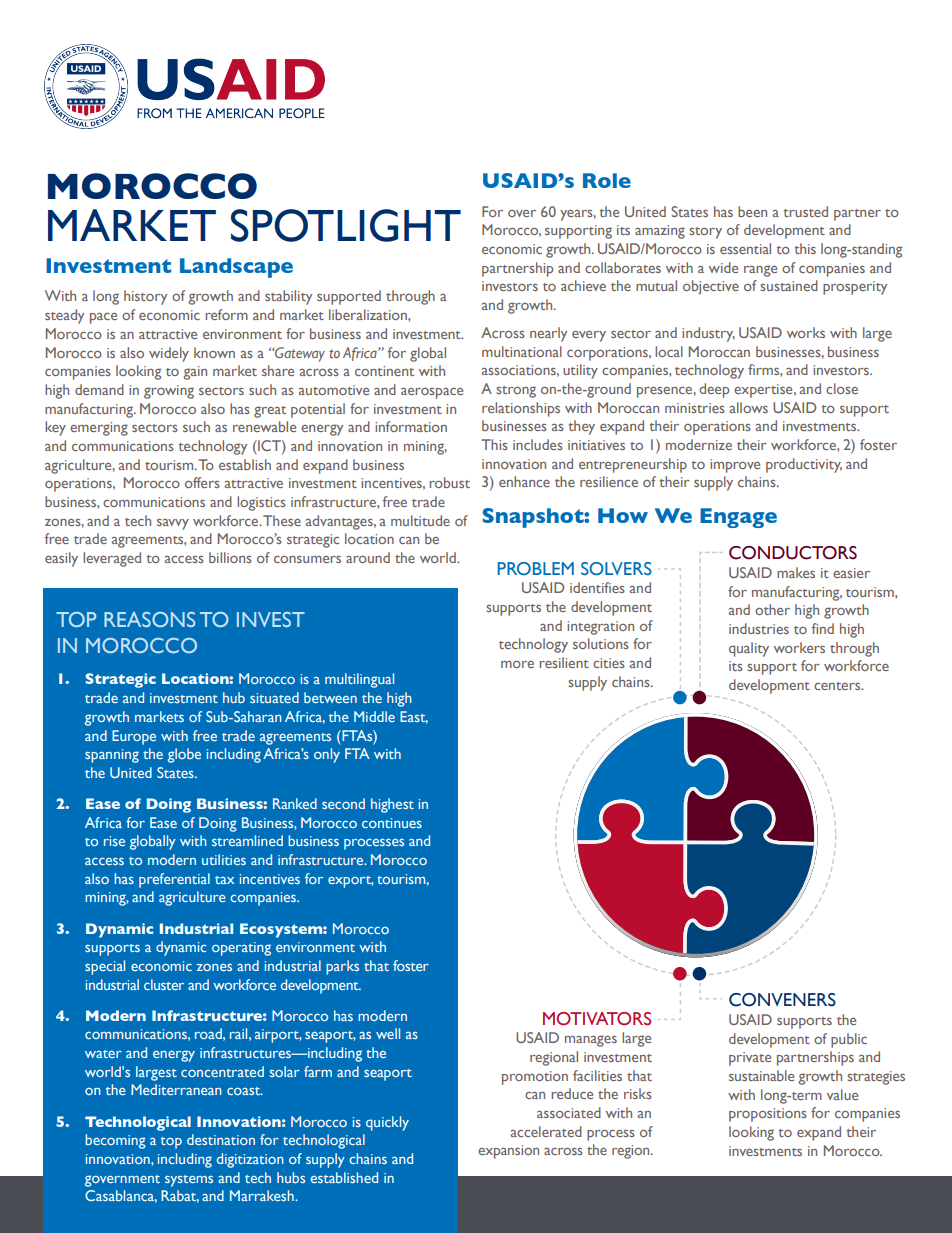 This screenshot has width=952, height=1233. Describe the element at coordinates (804, 465) in the screenshot. I see `productivity` at that location.
